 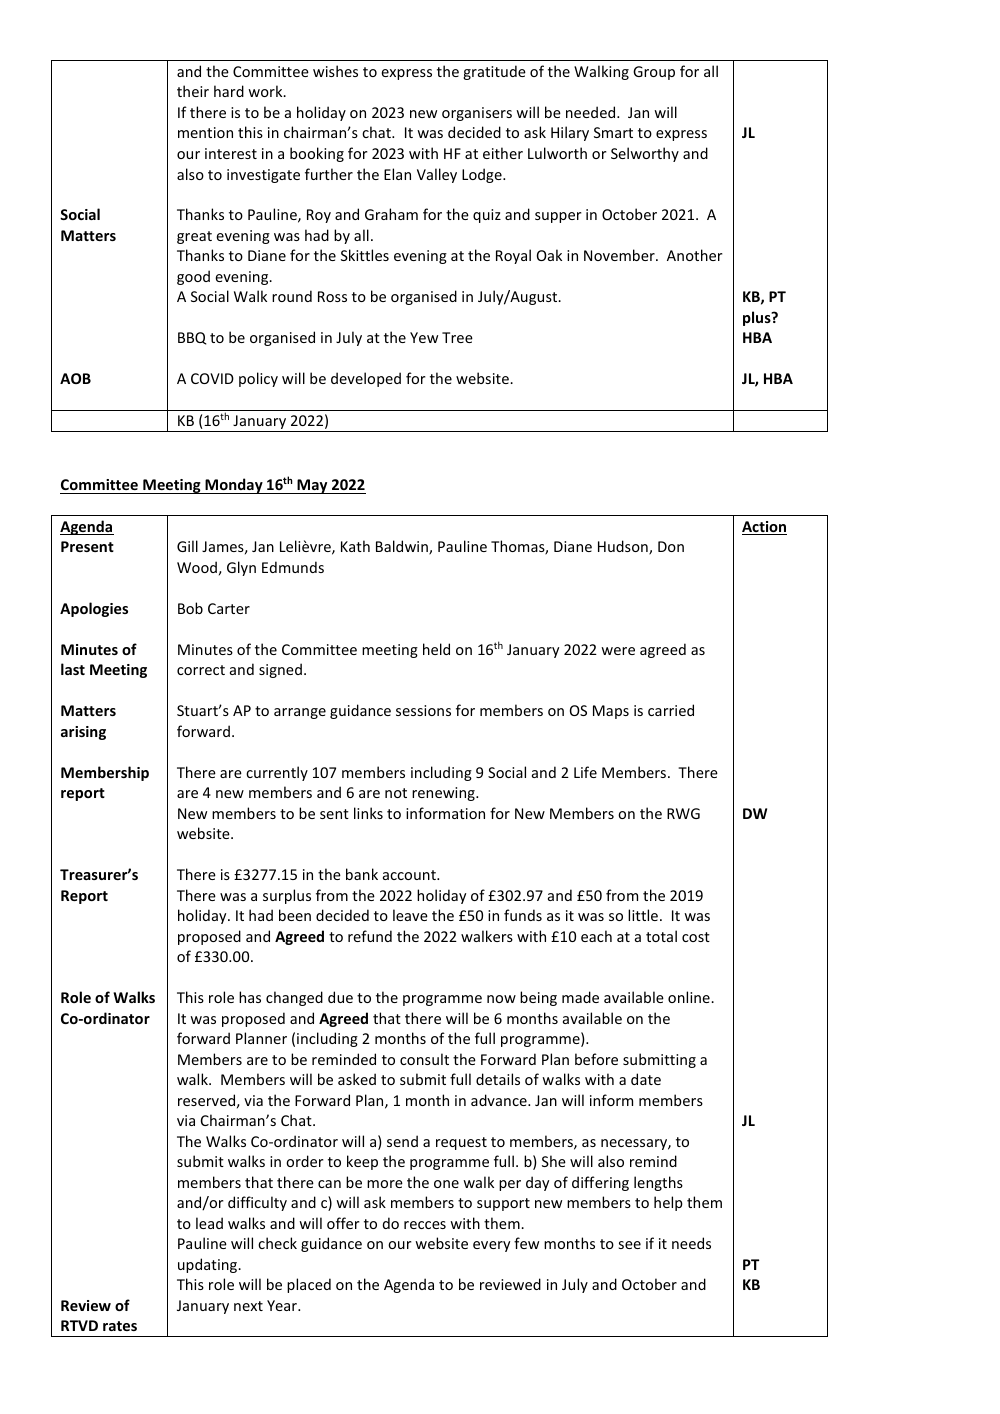 I want to click on sessions, so click(x=423, y=710).
